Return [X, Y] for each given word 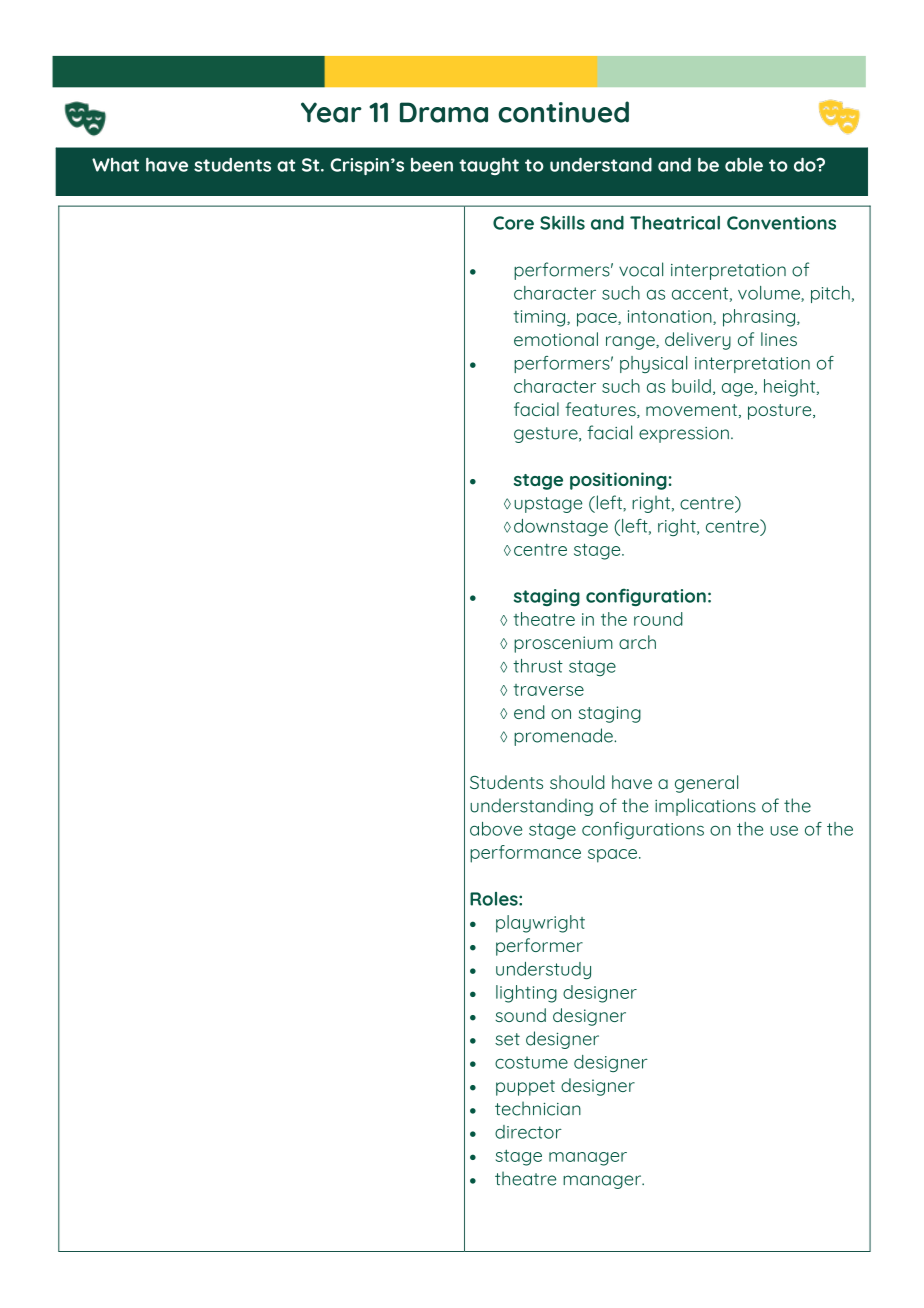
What [115, 165]
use [784, 831]
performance [525, 854]
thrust [538, 666]
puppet [525, 1088]
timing [540, 318]
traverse [548, 690]
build [691, 386]
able [744, 164]
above [496, 829]
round [658, 619]
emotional [556, 339]
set [507, 1039]
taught [489, 166]
